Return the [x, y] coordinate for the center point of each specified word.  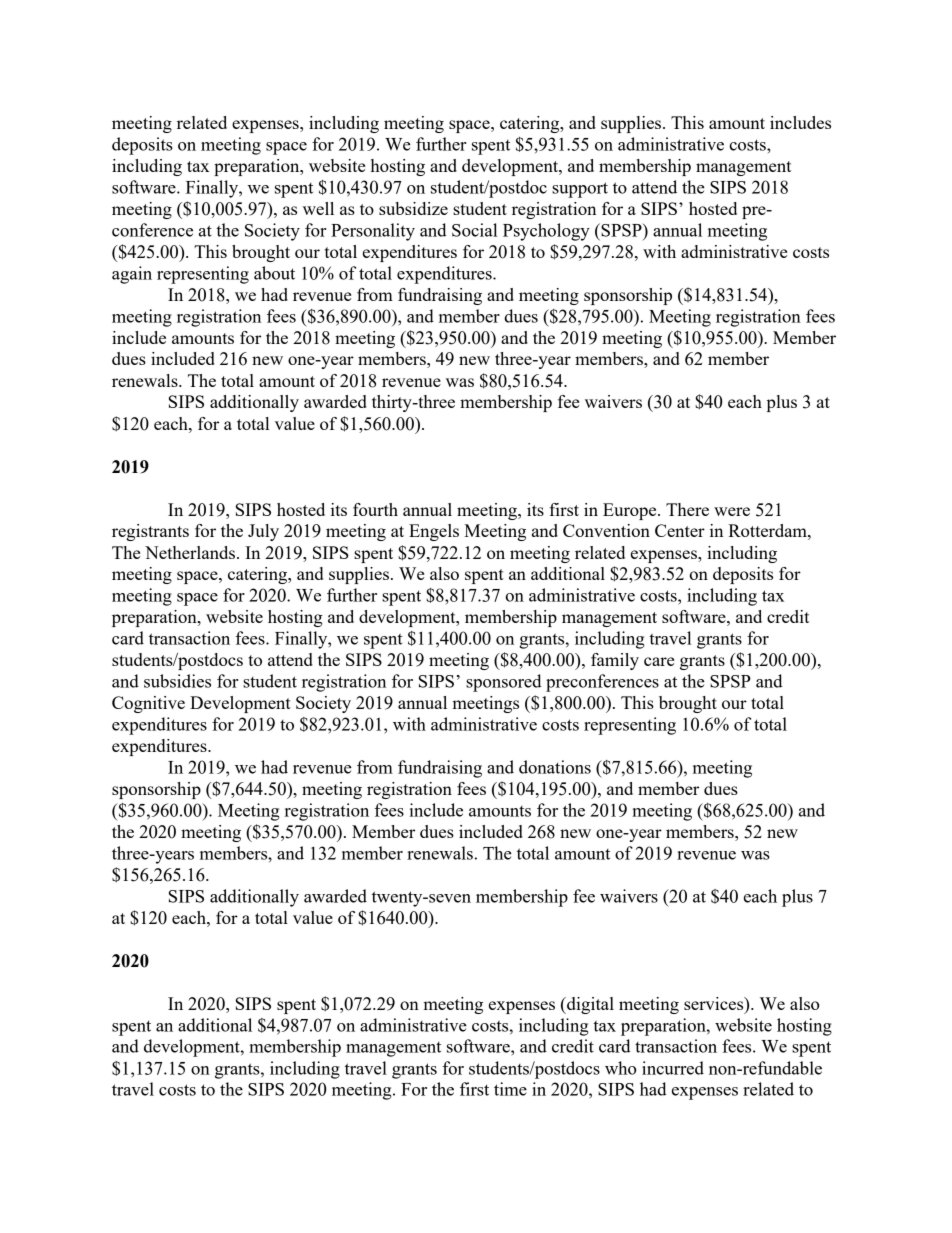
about [274, 273]
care [659, 661]
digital [589, 1005]
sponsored [504, 683]
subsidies [177, 681]
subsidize [413, 208]
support [580, 190]
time [510, 1089]
